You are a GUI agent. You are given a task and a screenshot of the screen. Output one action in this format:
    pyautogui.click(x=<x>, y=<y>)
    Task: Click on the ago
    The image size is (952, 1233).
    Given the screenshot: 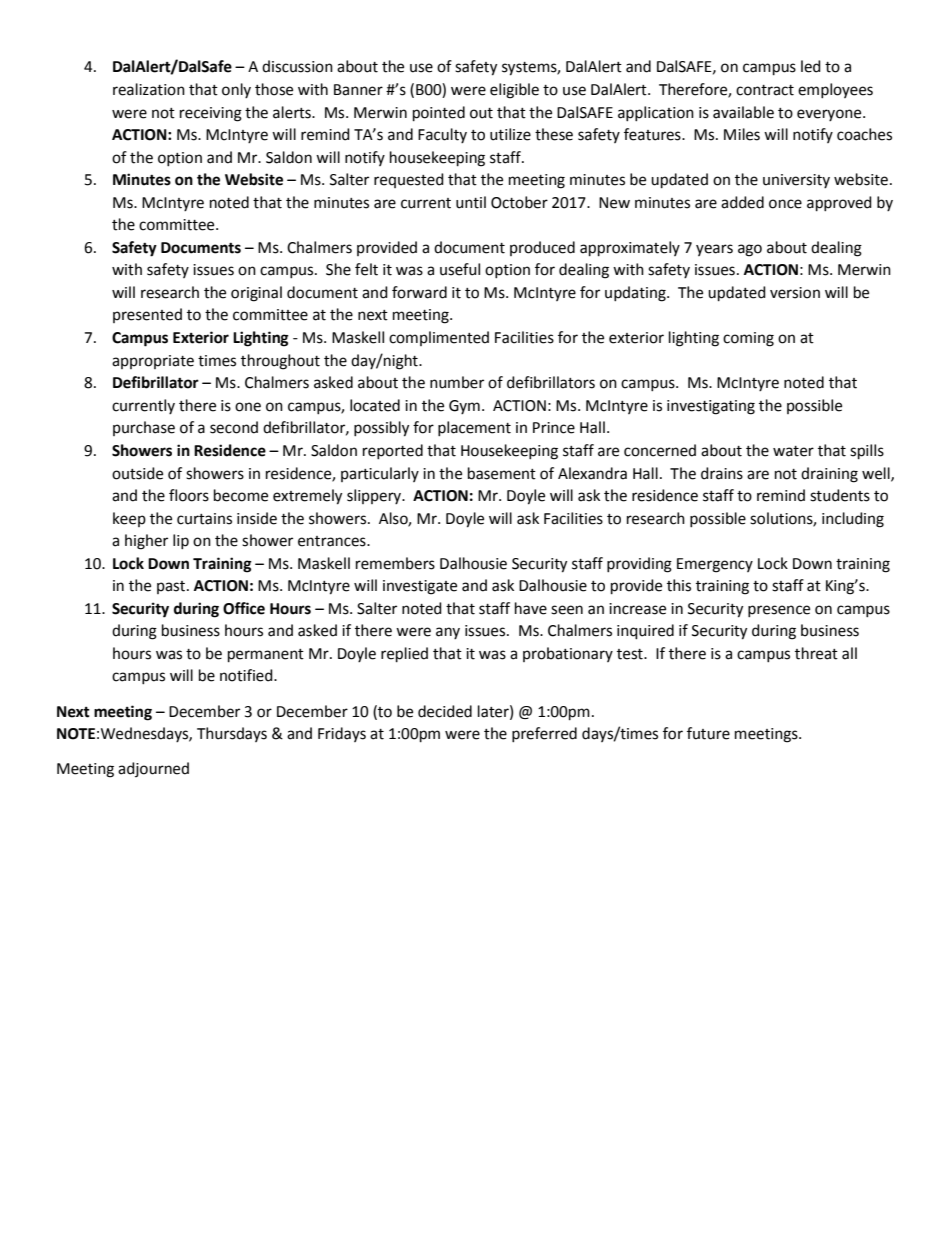 What is the action you would take?
    pyautogui.click(x=750, y=250)
